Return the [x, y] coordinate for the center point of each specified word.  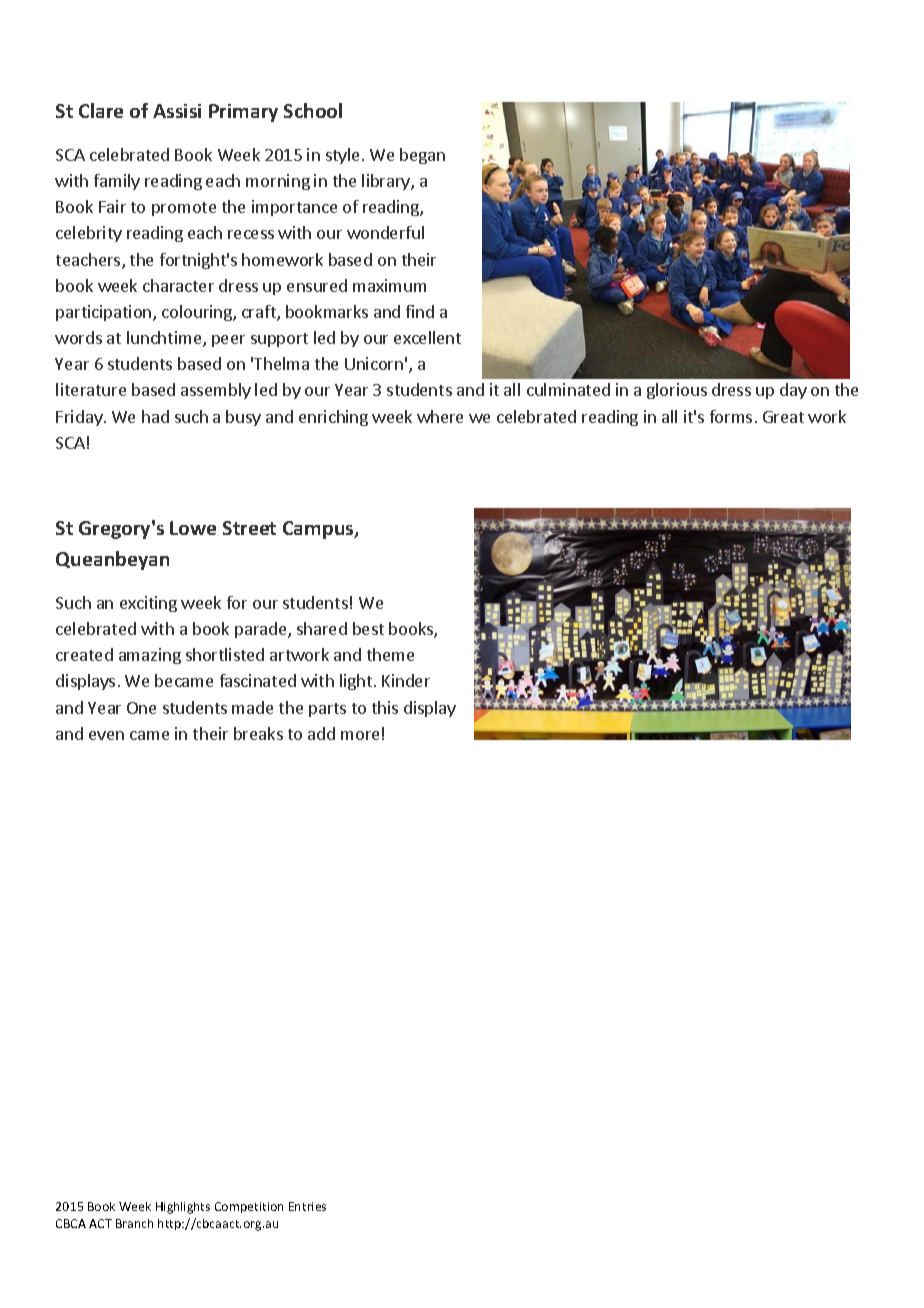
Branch [134, 1223]
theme [390, 654]
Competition [249, 1207]
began [422, 156]
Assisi [177, 111]
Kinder [406, 680]
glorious [677, 391]
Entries [307, 1206]
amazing [150, 656]
